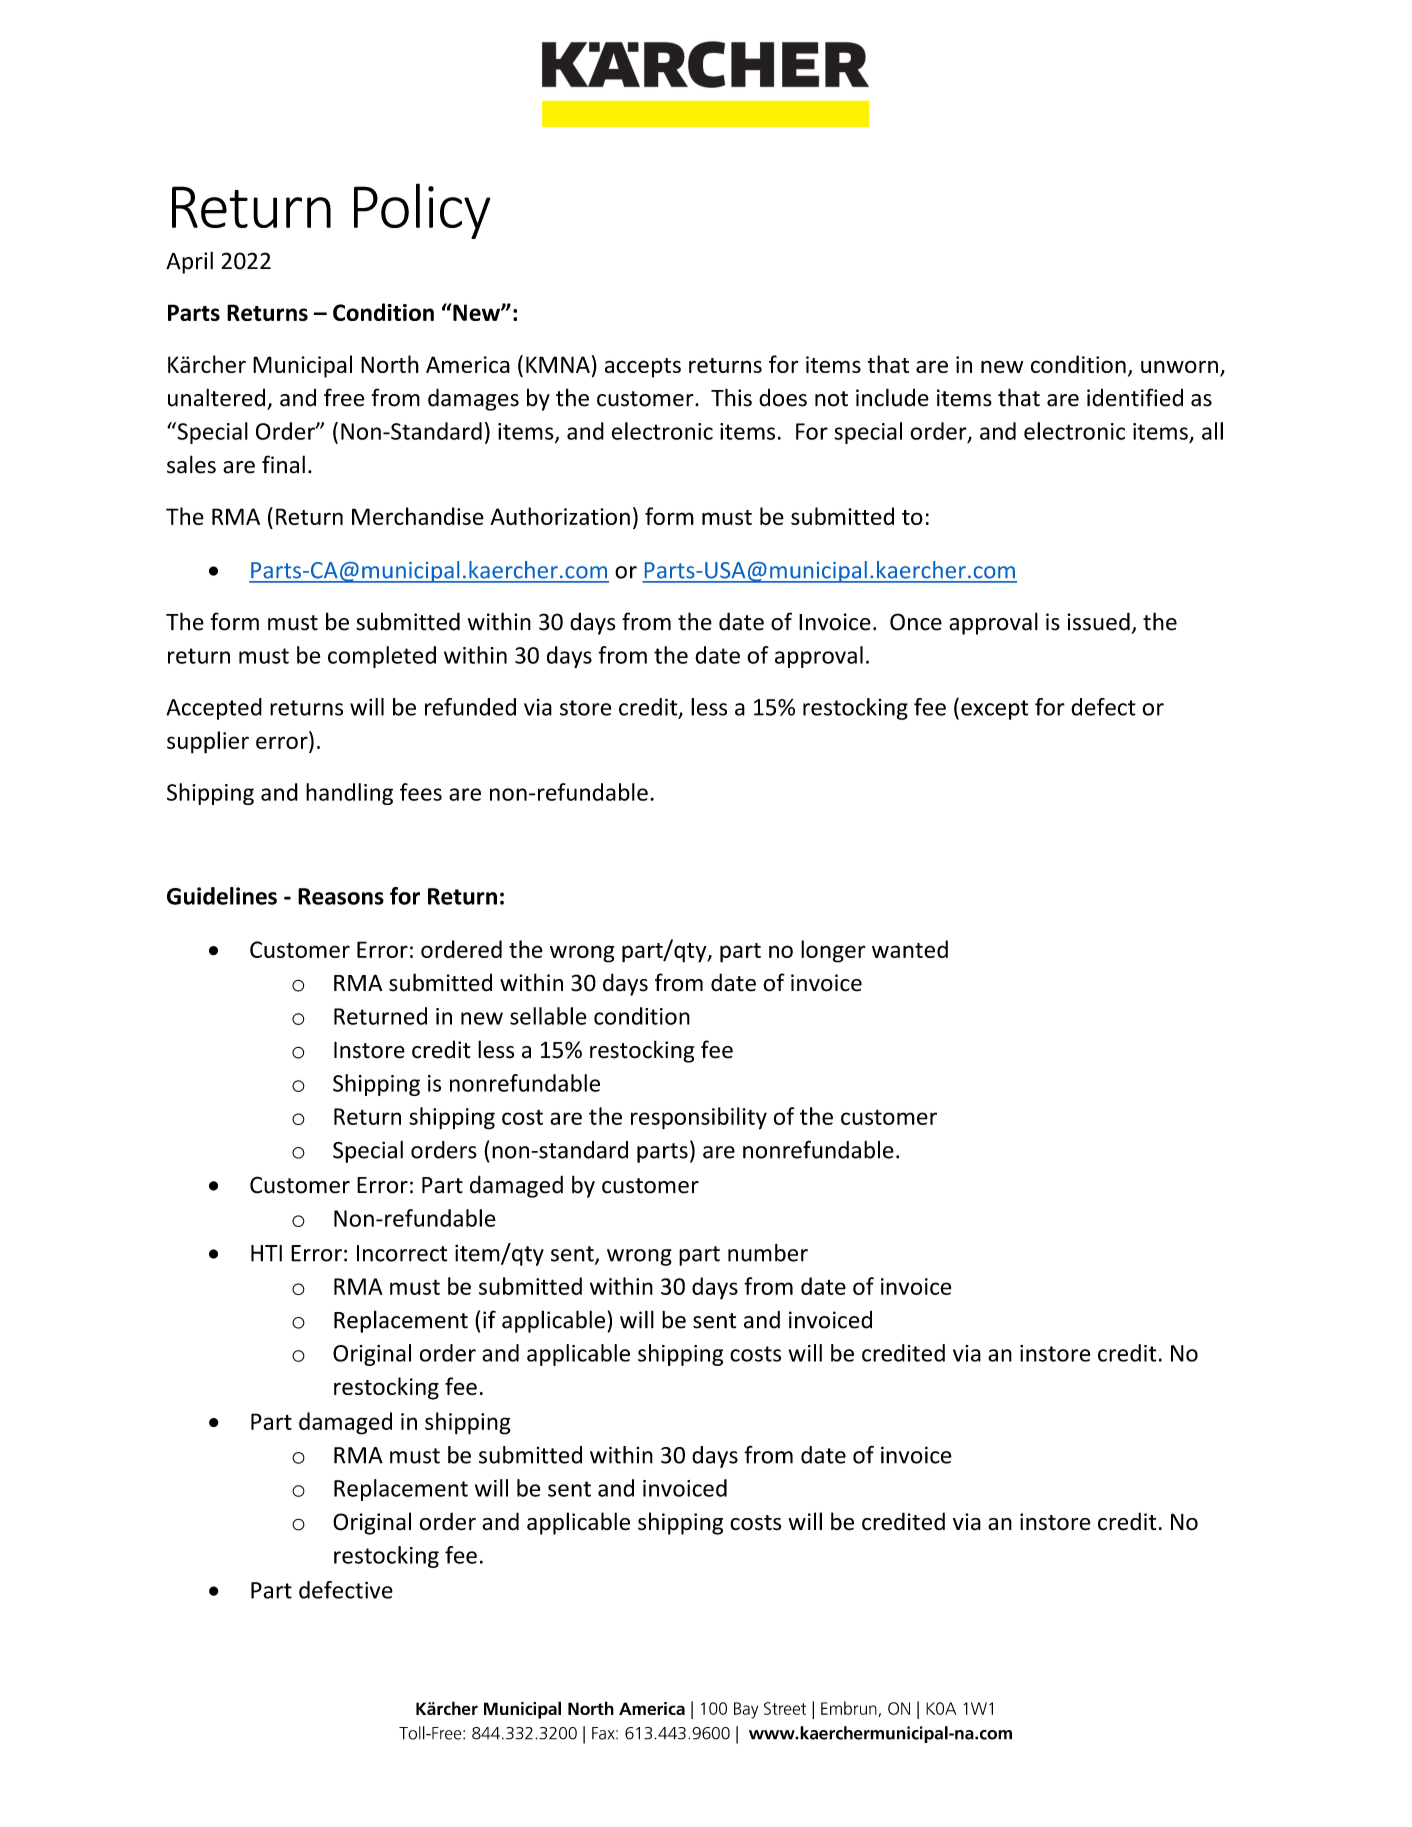  Describe the element at coordinates (643, 368) in the screenshot. I see `accepts` at that location.
